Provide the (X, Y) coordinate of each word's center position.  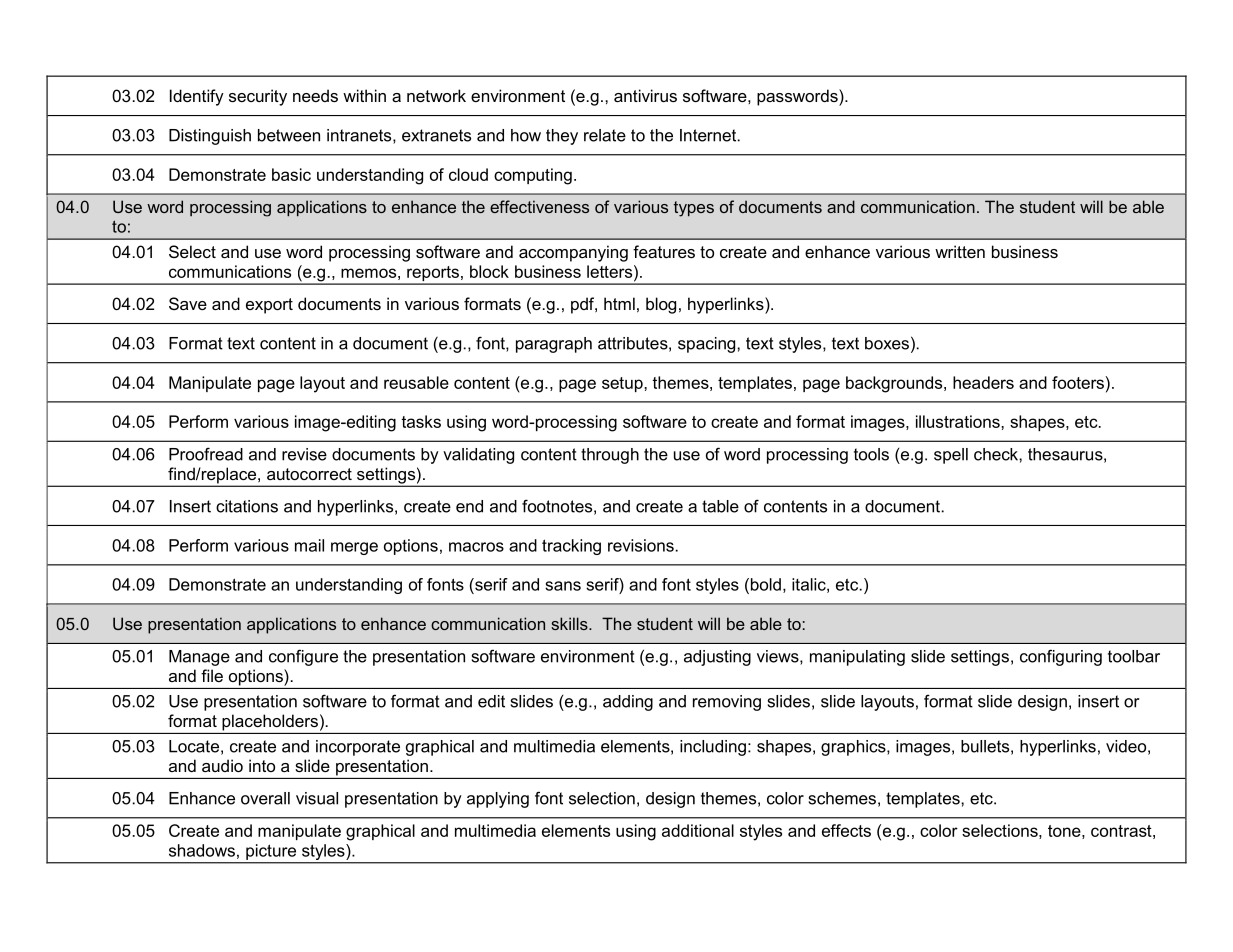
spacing (708, 345)
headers (983, 382)
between (289, 135)
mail (309, 545)
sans (563, 586)
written (960, 251)
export (269, 306)
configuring (1061, 657)
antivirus (645, 95)
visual (317, 798)
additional (698, 830)
